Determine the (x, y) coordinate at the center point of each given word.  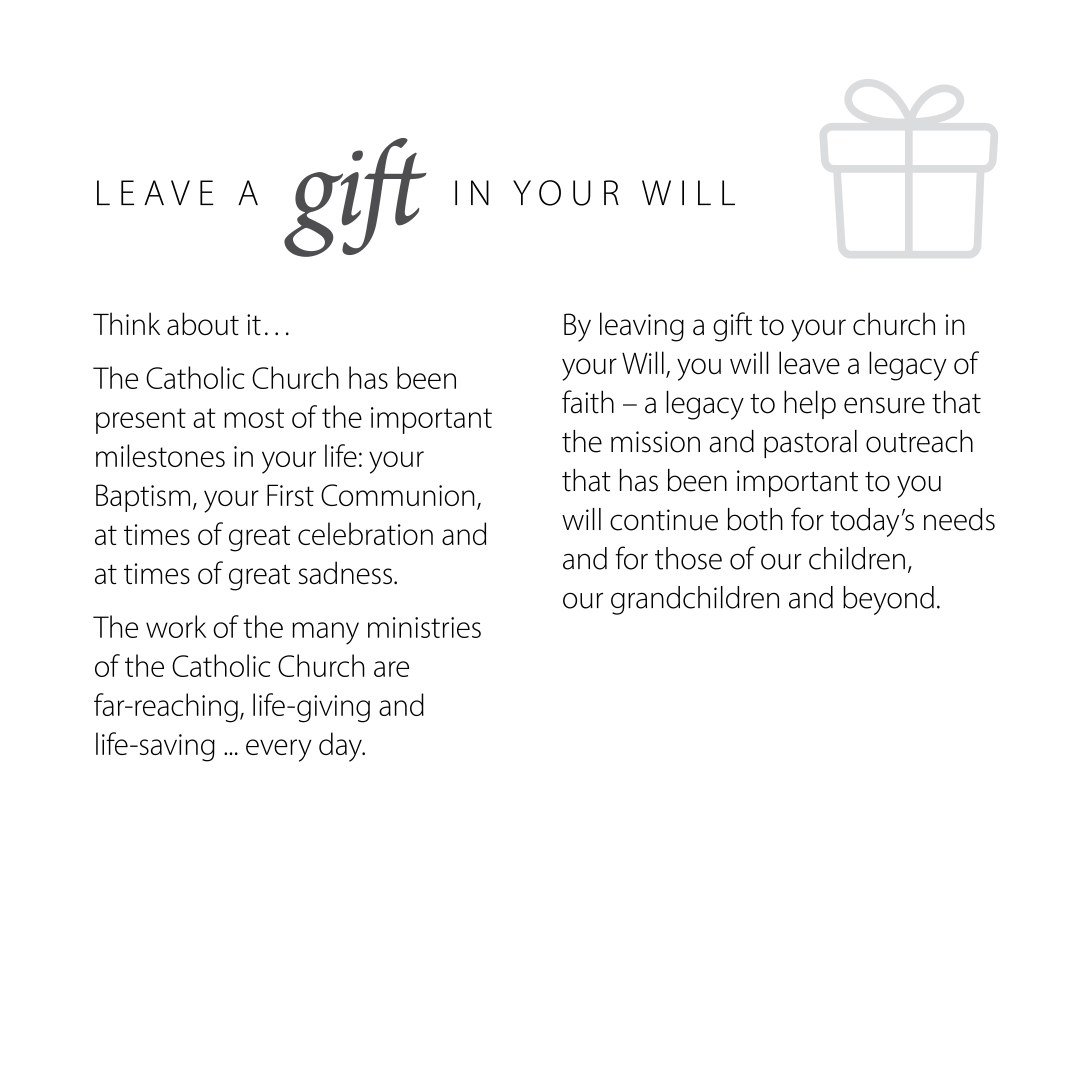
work (176, 626)
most (254, 418)
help (810, 404)
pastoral (810, 444)
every (279, 750)
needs (959, 519)
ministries (424, 627)
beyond (888, 600)
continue (664, 520)
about (203, 324)
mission (655, 442)
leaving (642, 327)
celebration (365, 533)
